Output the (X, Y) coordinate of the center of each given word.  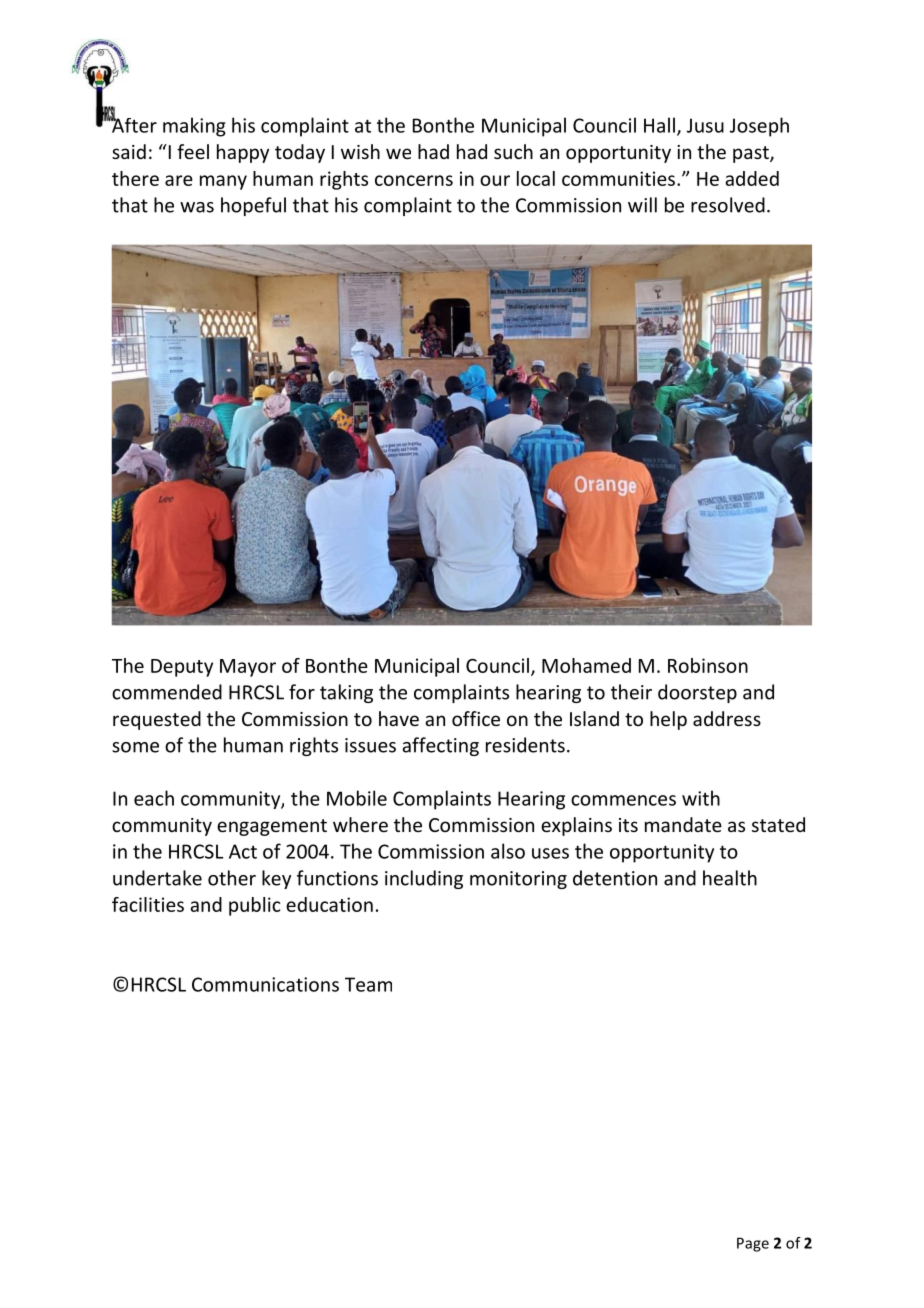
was (197, 207)
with (701, 798)
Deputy (182, 668)
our (495, 180)
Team (368, 984)
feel (193, 151)
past (752, 154)
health (730, 878)
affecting (440, 746)
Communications (265, 984)
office (476, 718)
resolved (728, 205)
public (254, 906)
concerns (414, 180)
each (154, 798)
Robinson (708, 665)
